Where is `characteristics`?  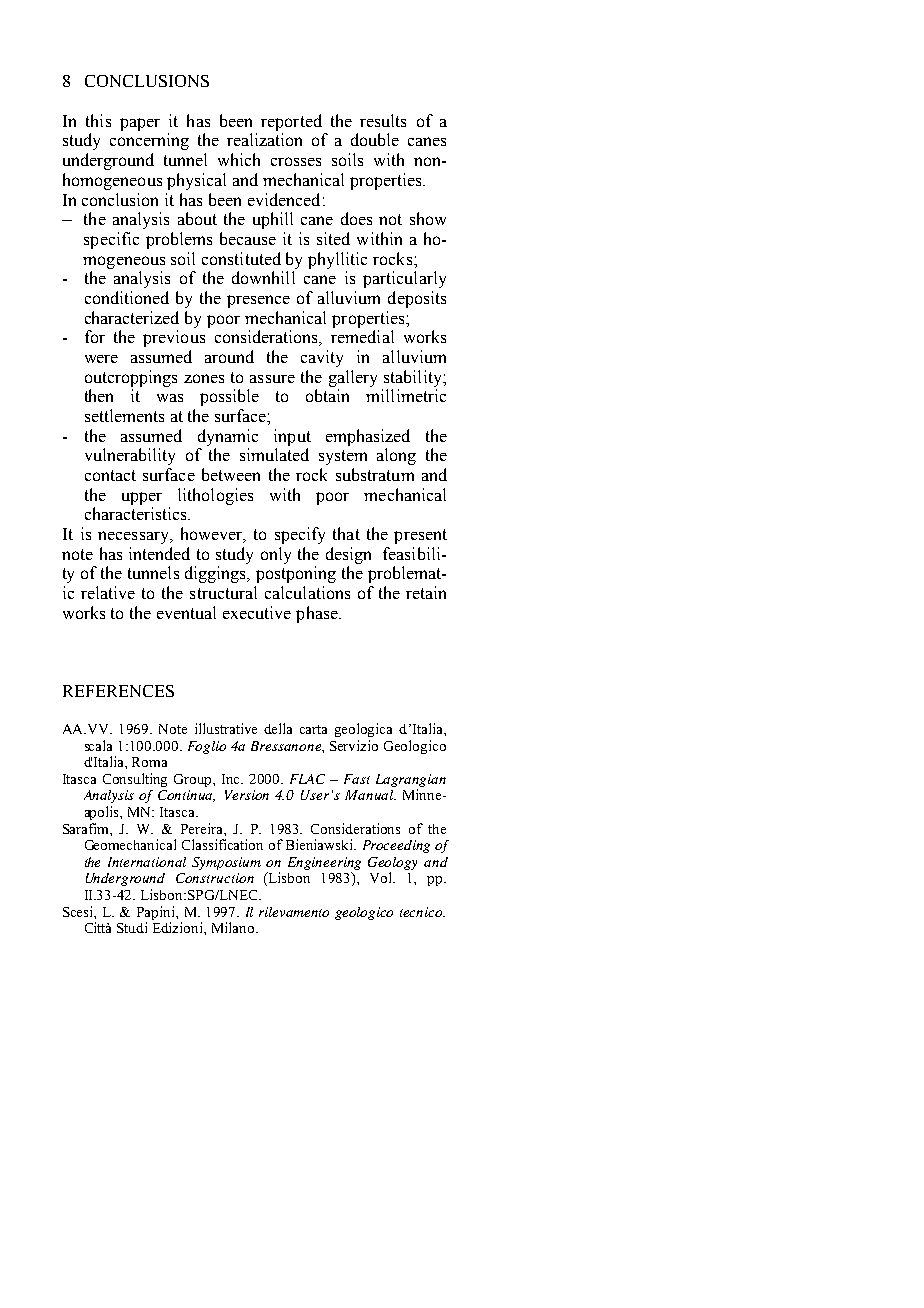
characteristics is located at coordinates (137, 513).
